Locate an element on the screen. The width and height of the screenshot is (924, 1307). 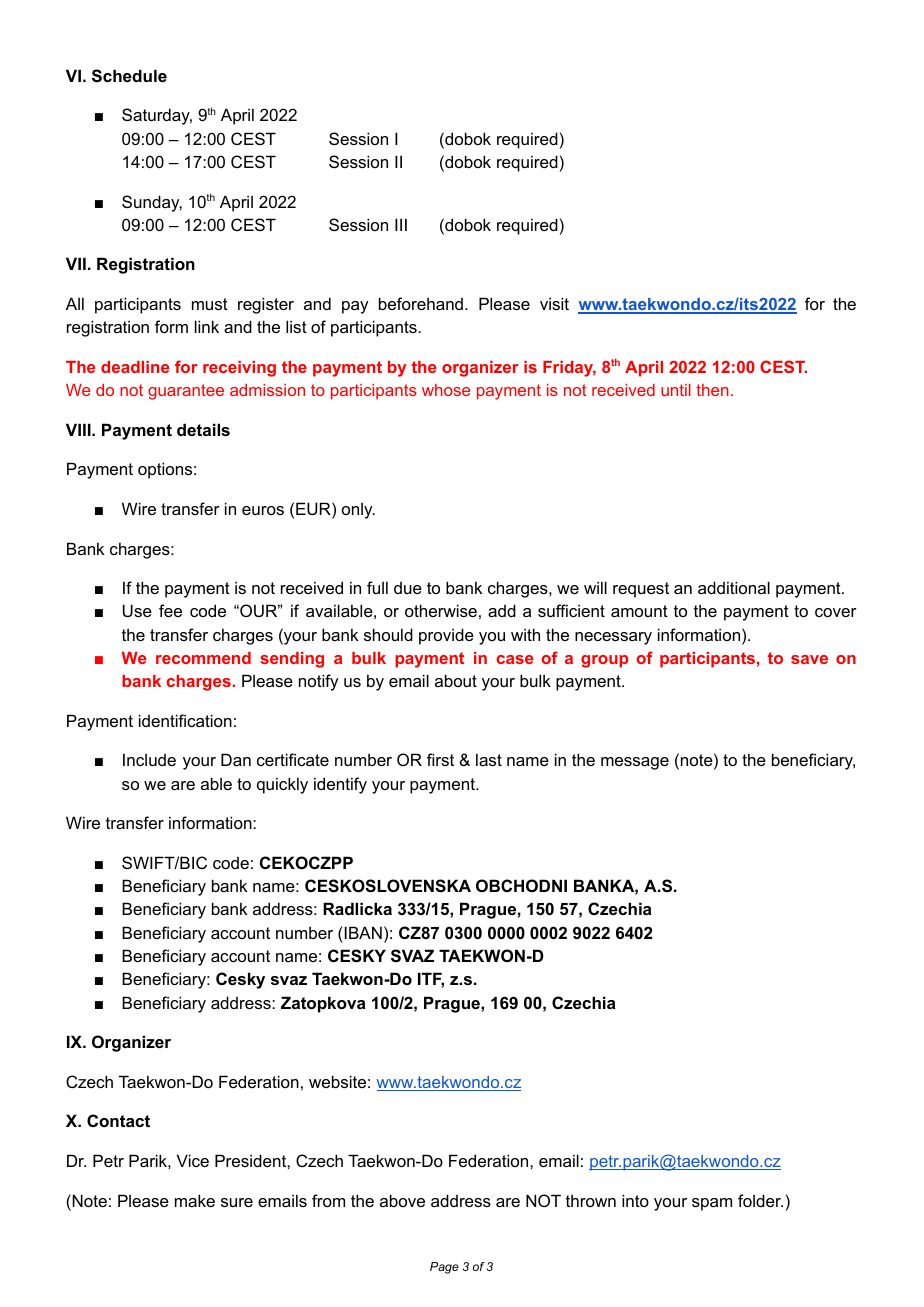
visit is located at coordinates (554, 303).
